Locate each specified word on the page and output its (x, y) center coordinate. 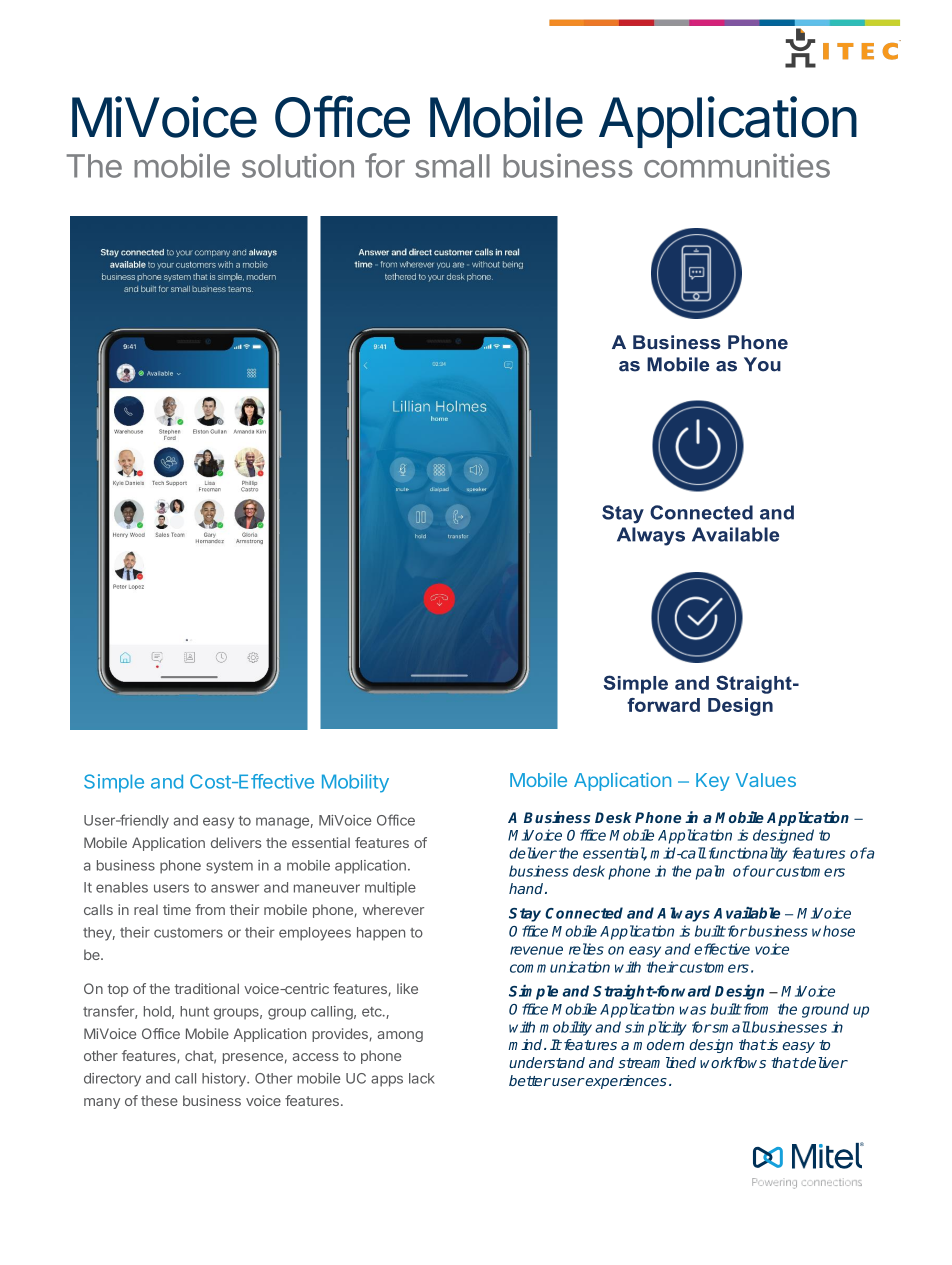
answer (235, 888)
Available (747, 913)
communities (737, 165)
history (225, 1080)
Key (712, 782)
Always (683, 914)
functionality (748, 854)
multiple (390, 889)
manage (282, 823)
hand (527, 888)
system (229, 867)
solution (298, 165)
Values (766, 780)
